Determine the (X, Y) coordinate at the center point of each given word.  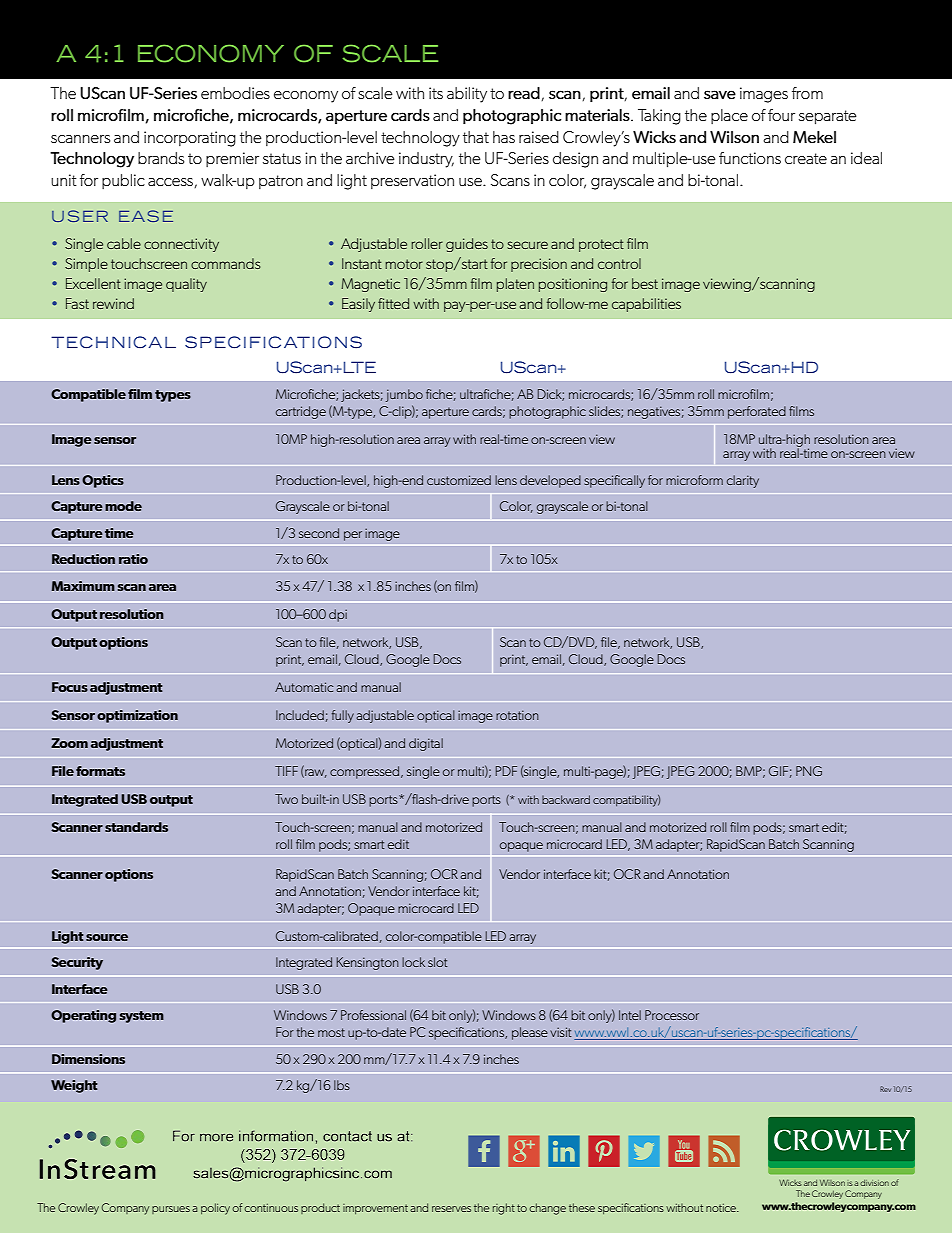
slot (437, 962)
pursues (171, 1210)
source (107, 937)
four (781, 115)
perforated (757, 412)
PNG (809, 771)
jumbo (404, 395)
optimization (137, 716)
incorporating (190, 139)
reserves (451, 1209)
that (476, 137)
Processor (672, 1015)
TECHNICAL (113, 342)
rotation (517, 715)
